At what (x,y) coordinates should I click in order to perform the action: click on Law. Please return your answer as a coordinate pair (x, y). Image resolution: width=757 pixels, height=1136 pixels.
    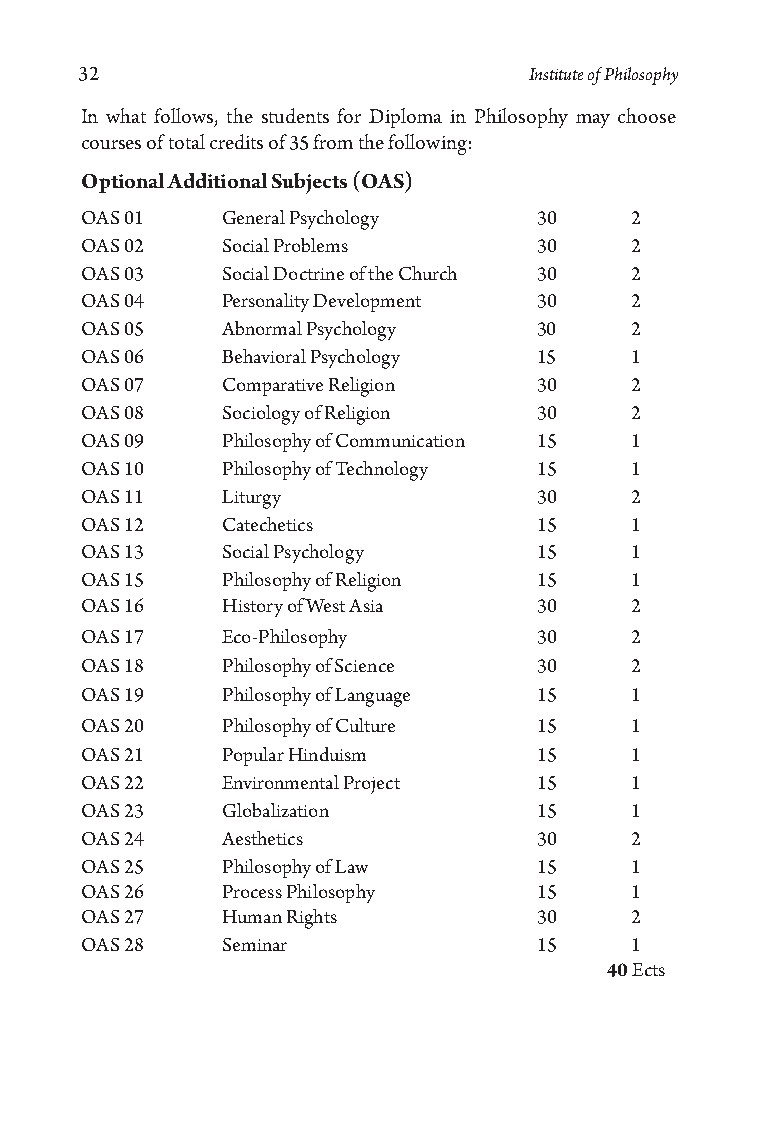
    Looking at the image, I should click on (351, 866).
